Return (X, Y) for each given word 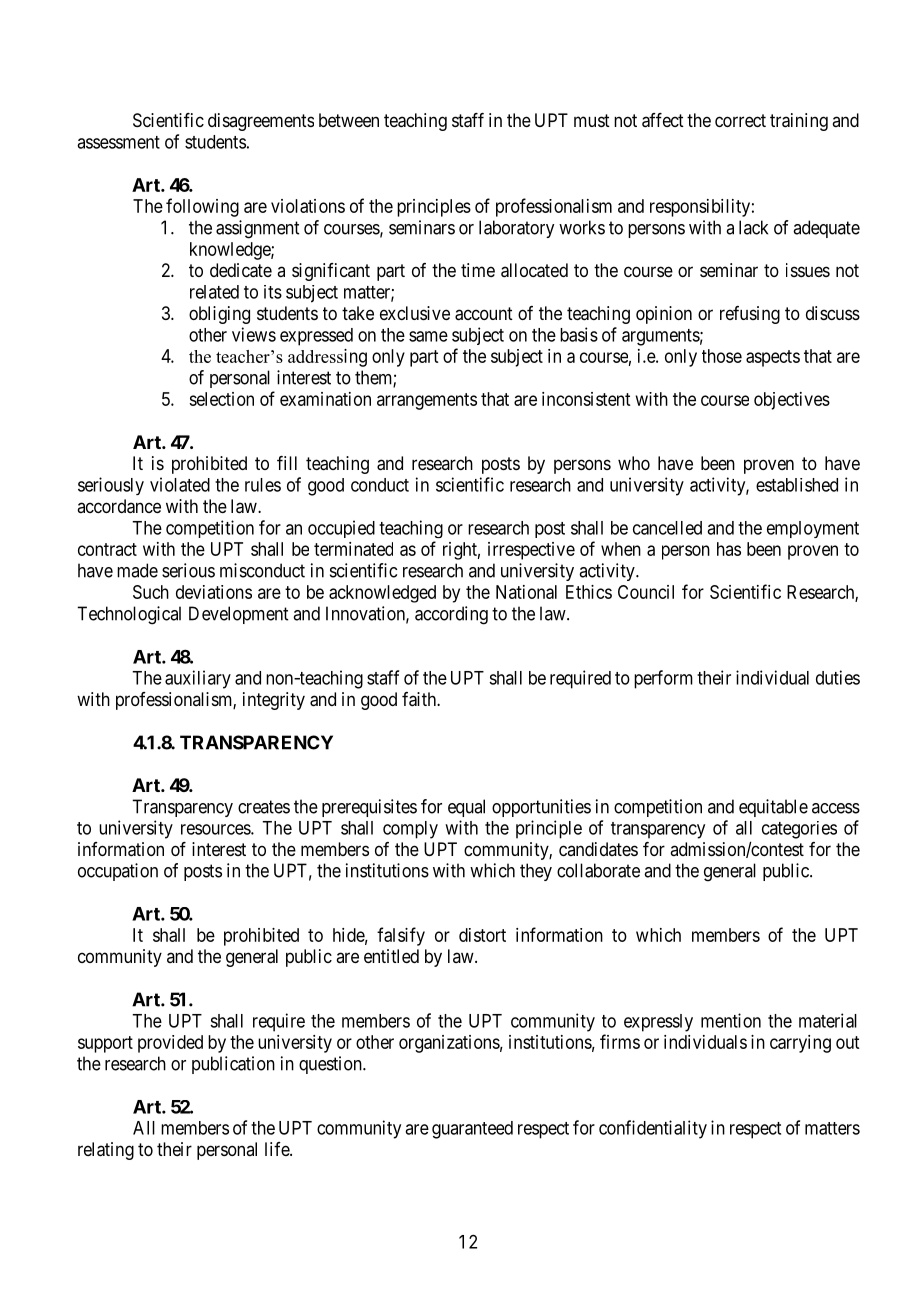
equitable (773, 808)
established (797, 485)
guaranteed (472, 1130)
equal (466, 808)
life (278, 1149)
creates (264, 807)
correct (740, 120)
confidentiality (653, 1129)
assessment (118, 142)
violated (180, 484)
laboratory (516, 229)
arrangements (427, 401)
